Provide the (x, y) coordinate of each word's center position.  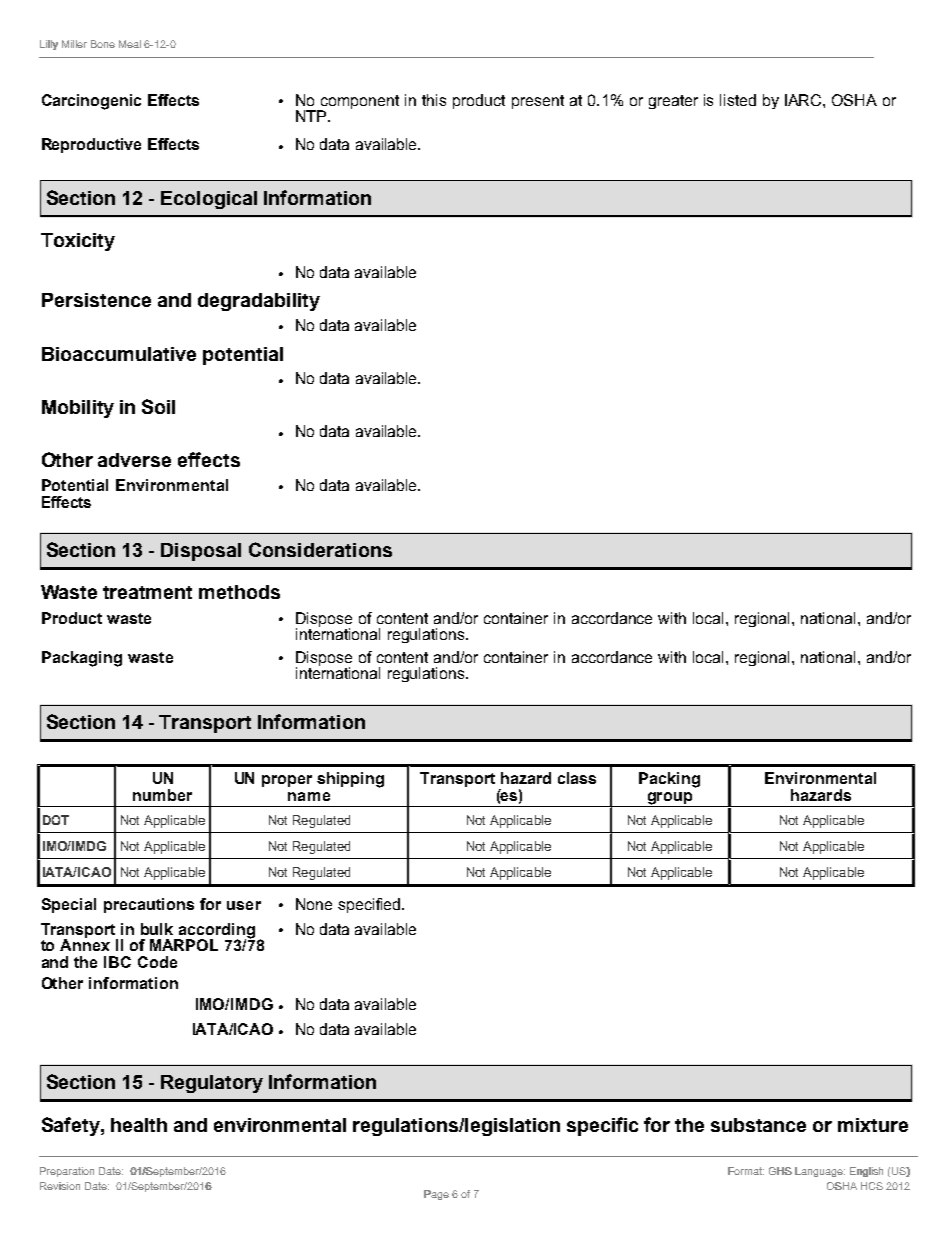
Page (436, 1195)
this (434, 100)
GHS (780, 1171)
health (139, 1125)
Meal (130, 44)
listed (738, 100)
